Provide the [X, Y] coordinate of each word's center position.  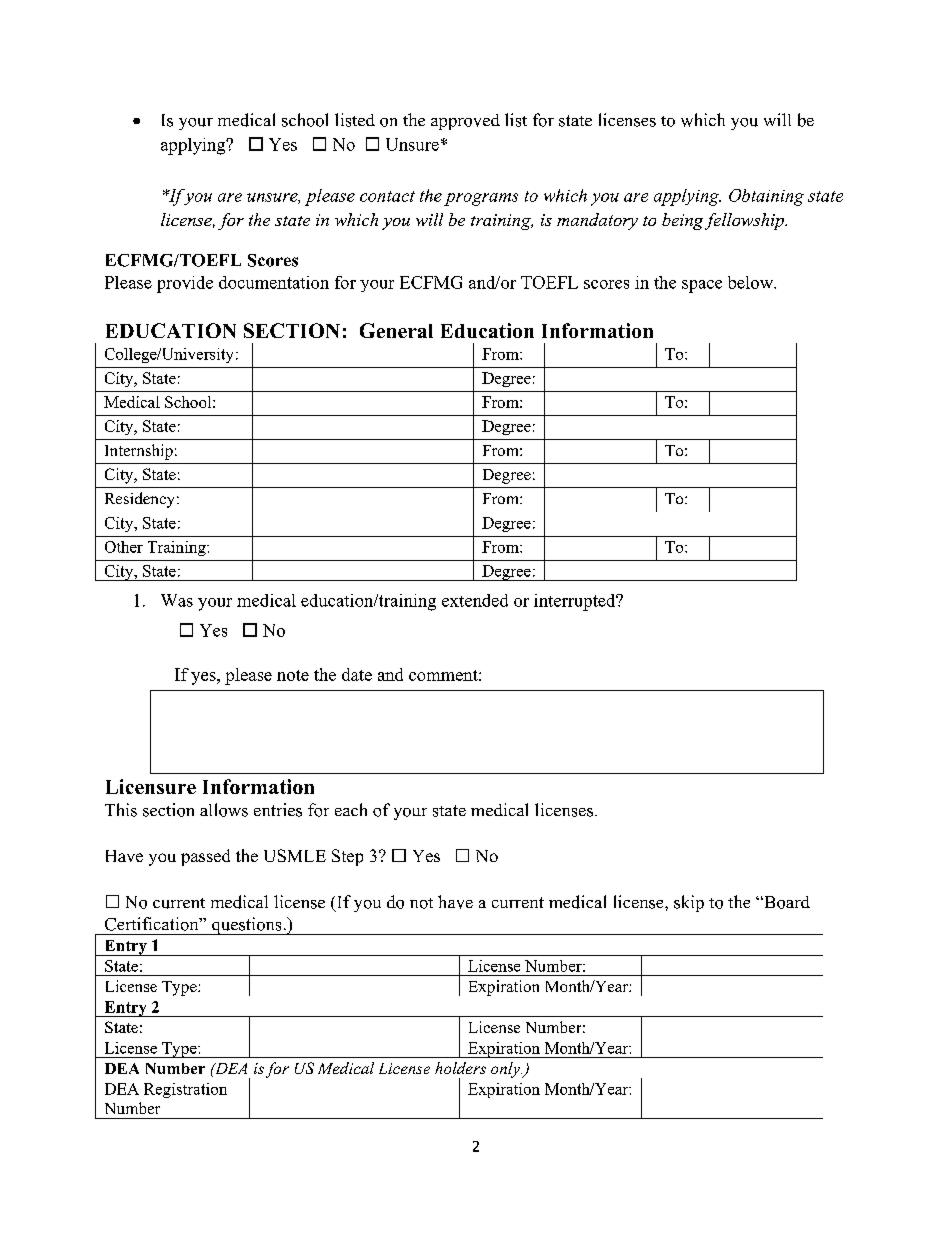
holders [460, 1068]
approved [465, 122]
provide [185, 284]
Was [177, 600]
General [396, 330]
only [506, 1070]
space [702, 286]
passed [205, 857]
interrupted [576, 602]
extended [475, 600]
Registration [185, 1090]
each [351, 809]
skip [689, 903]
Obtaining [766, 197]
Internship [139, 452]
